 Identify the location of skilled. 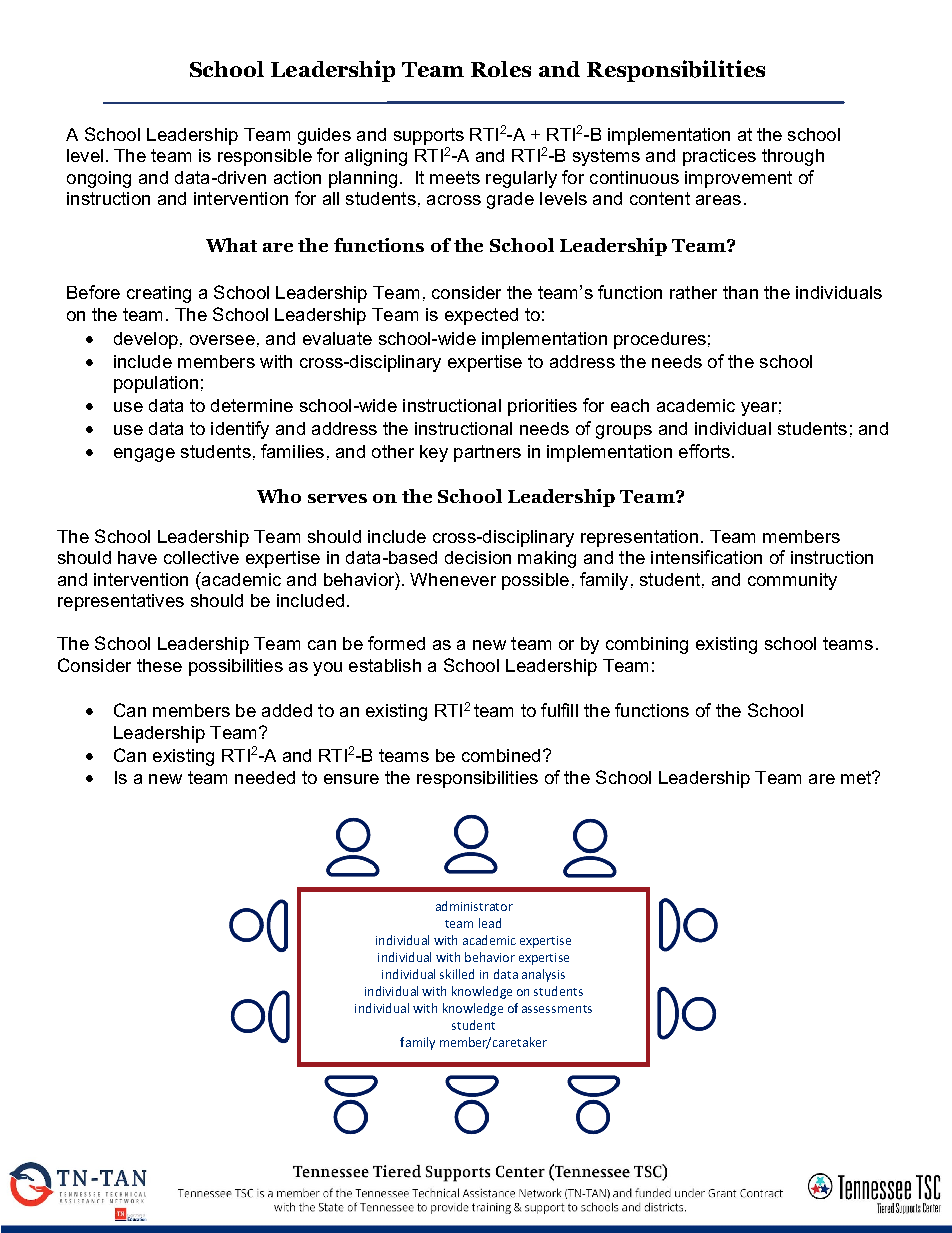
(457, 974).
